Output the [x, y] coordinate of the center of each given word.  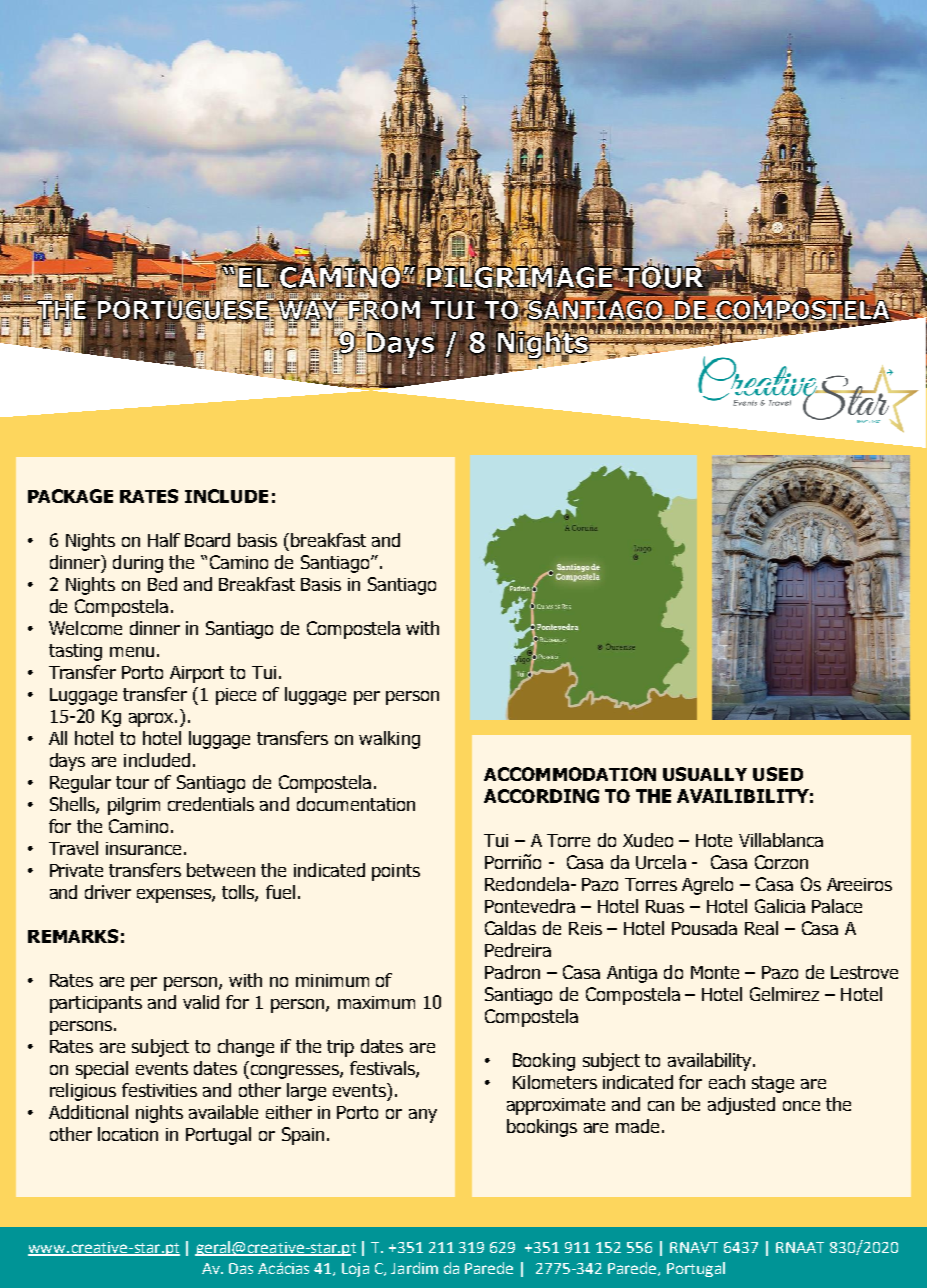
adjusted [741, 1106]
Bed [162, 584]
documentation [356, 804]
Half [164, 540]
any [423, 1116]
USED [778, 774]
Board [207, 540]
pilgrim [134, 806]
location [128, 1134]
